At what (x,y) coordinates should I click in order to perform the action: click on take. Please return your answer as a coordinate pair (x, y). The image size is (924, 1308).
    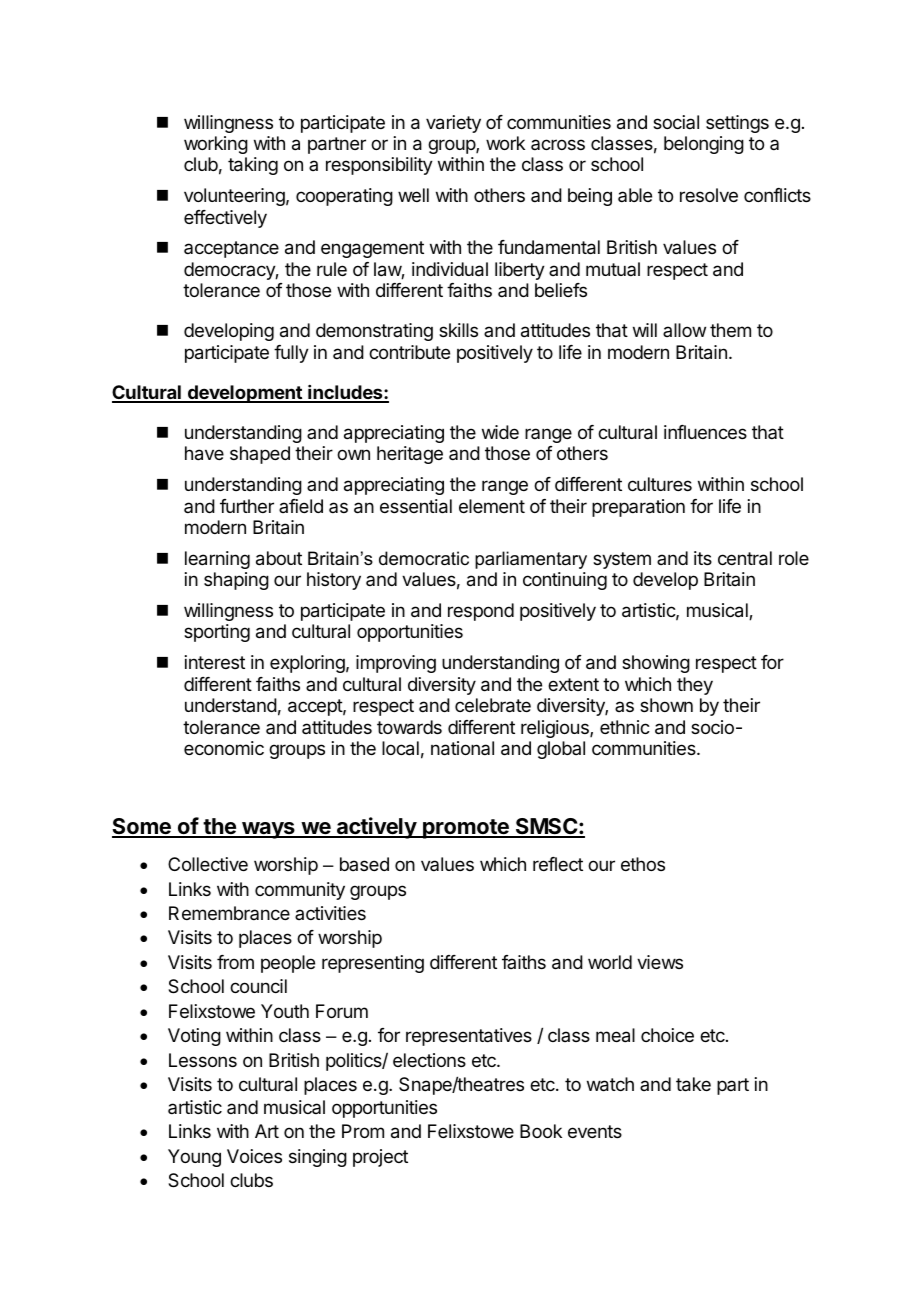
    Looking at the image, I should click on (693, 1084).
